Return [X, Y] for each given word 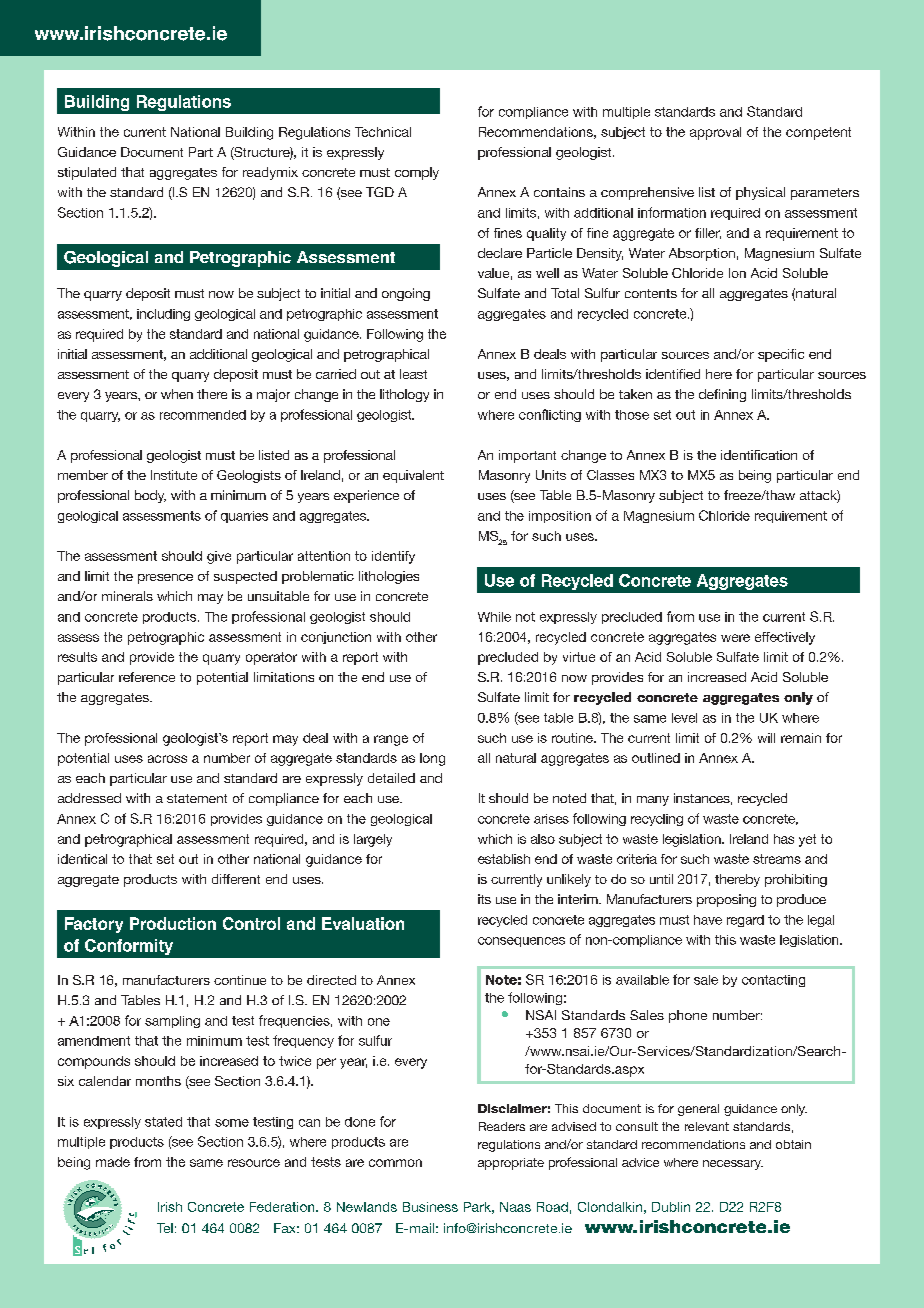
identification [759, 455]
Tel [165, 1228]
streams [777, 859]
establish [504, 859]
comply [417, 173]
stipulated [87, 173]
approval [715, 133]
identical [82, 859]
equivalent [413, 476]
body [150, 496]
